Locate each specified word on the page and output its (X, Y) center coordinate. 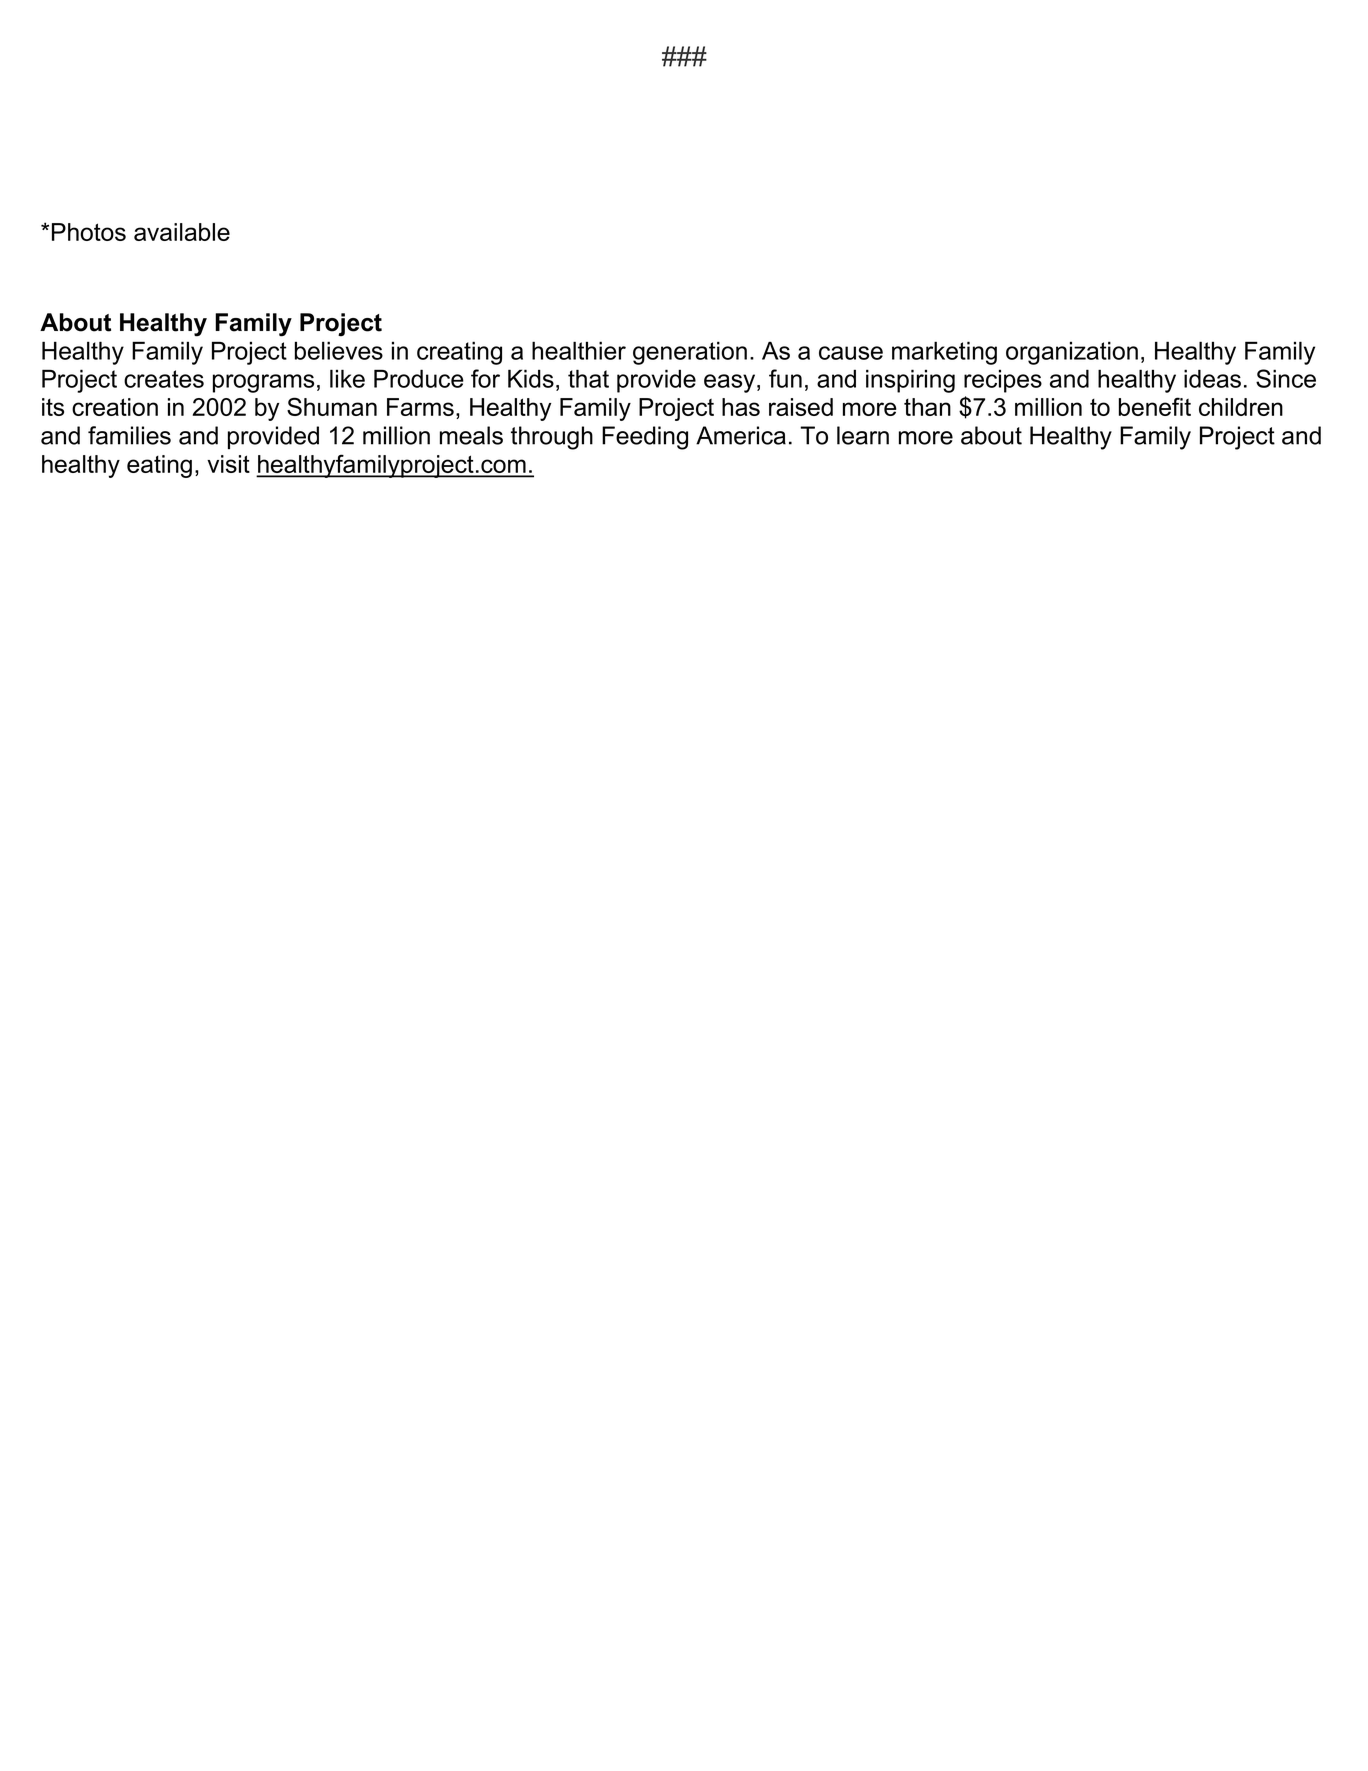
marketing (944, 353)
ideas (1212, 378)
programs (263, 383)
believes (339, 350)
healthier (579, 350)
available (182, 232)
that (588, 378)
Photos (89, 232)
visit (228, 464)
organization (1072, 353)
